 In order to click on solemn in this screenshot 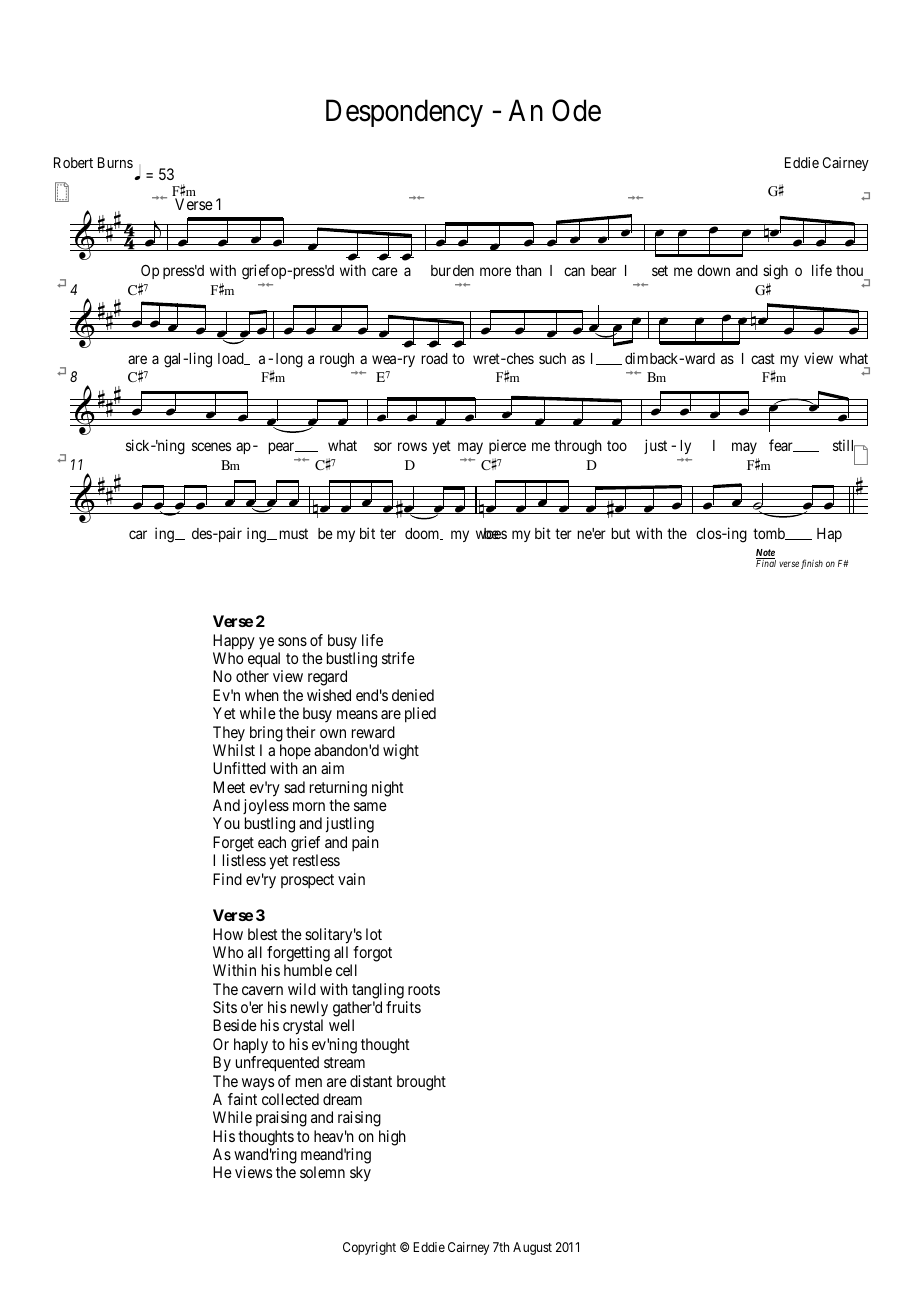, I will do `click(322, 1172)`.
